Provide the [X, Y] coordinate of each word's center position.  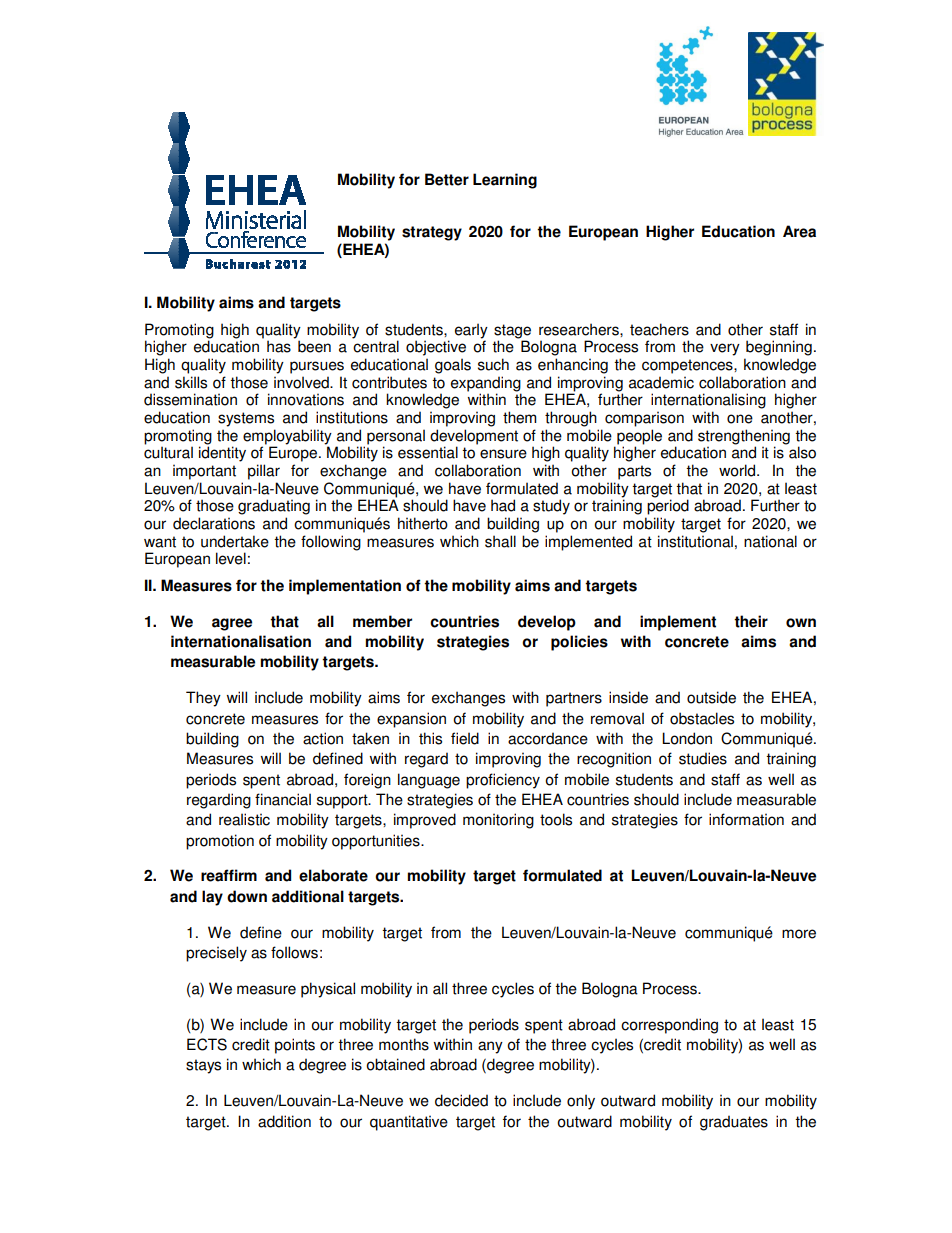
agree [232, 624]
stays [203, 1066]
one [740, 419]
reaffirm [229, 875]
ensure [503, 454]
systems [246, 419]
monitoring [498, 821]
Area [799, 231]
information [746, 819]
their [751, 621]
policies [579, 643]
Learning [505, 181]
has [279, 346]
